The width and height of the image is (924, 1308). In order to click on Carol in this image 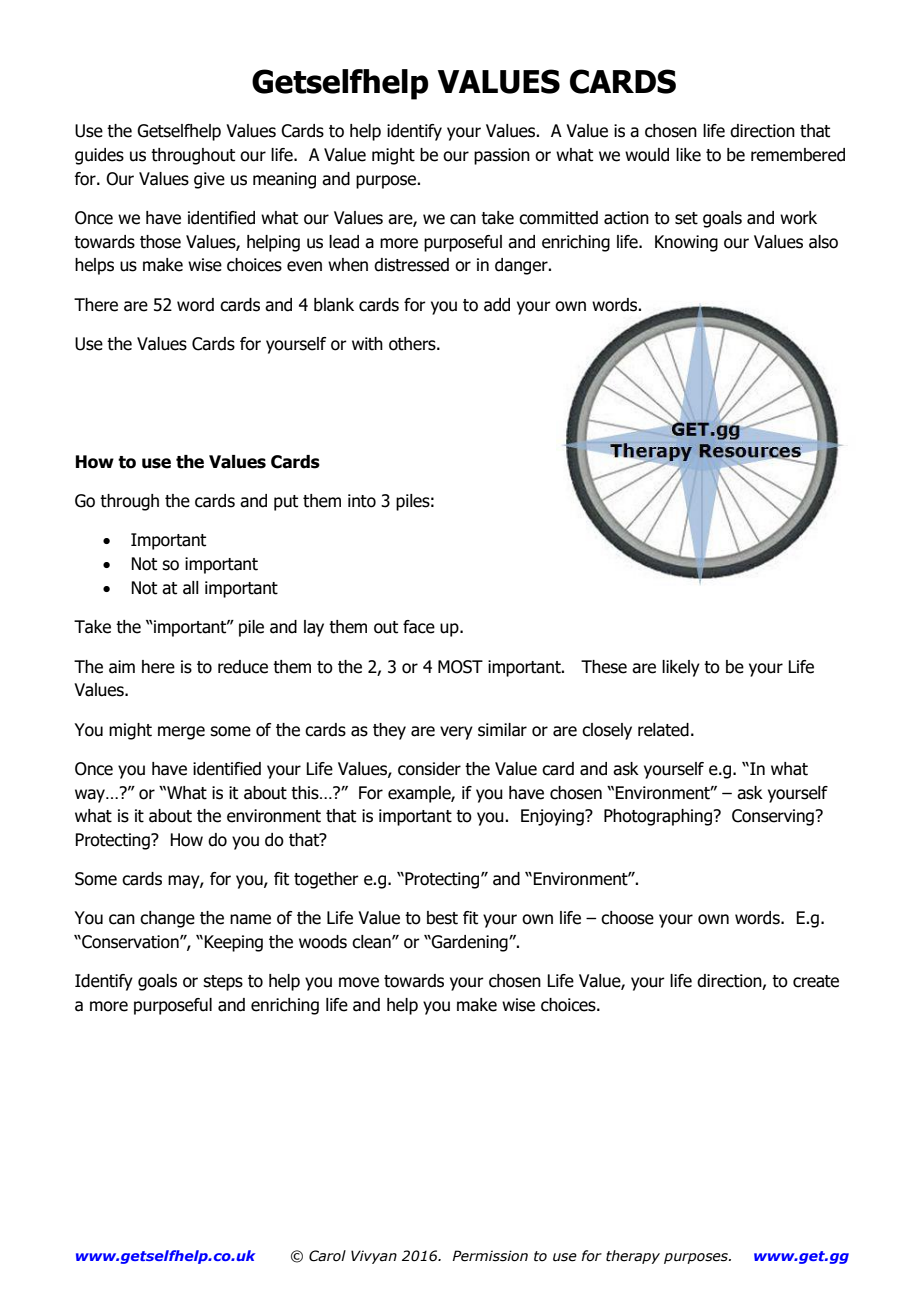, I will do `click(327, 1256)`.
